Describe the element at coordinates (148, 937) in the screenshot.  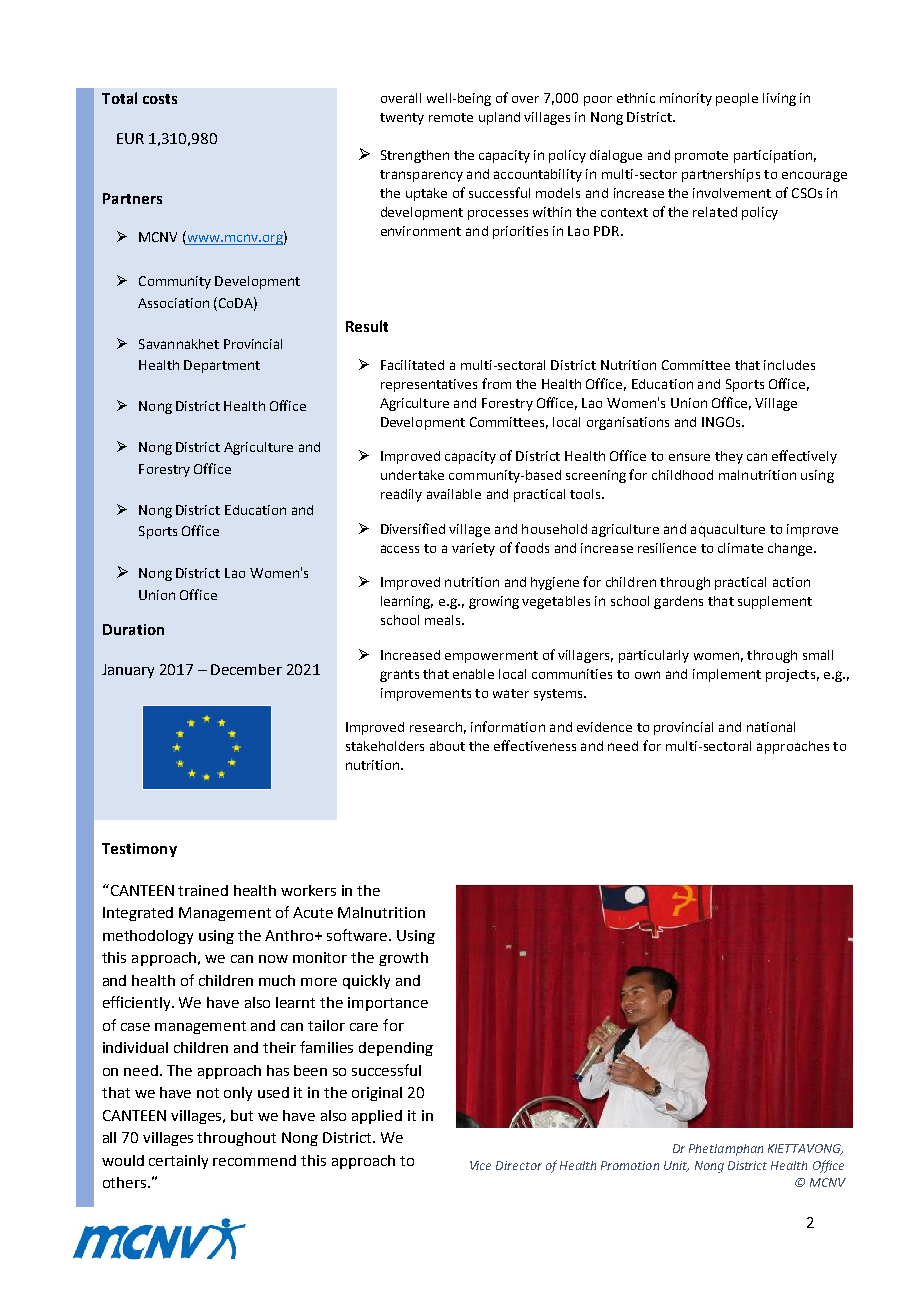
I see `methodology` at that location.
